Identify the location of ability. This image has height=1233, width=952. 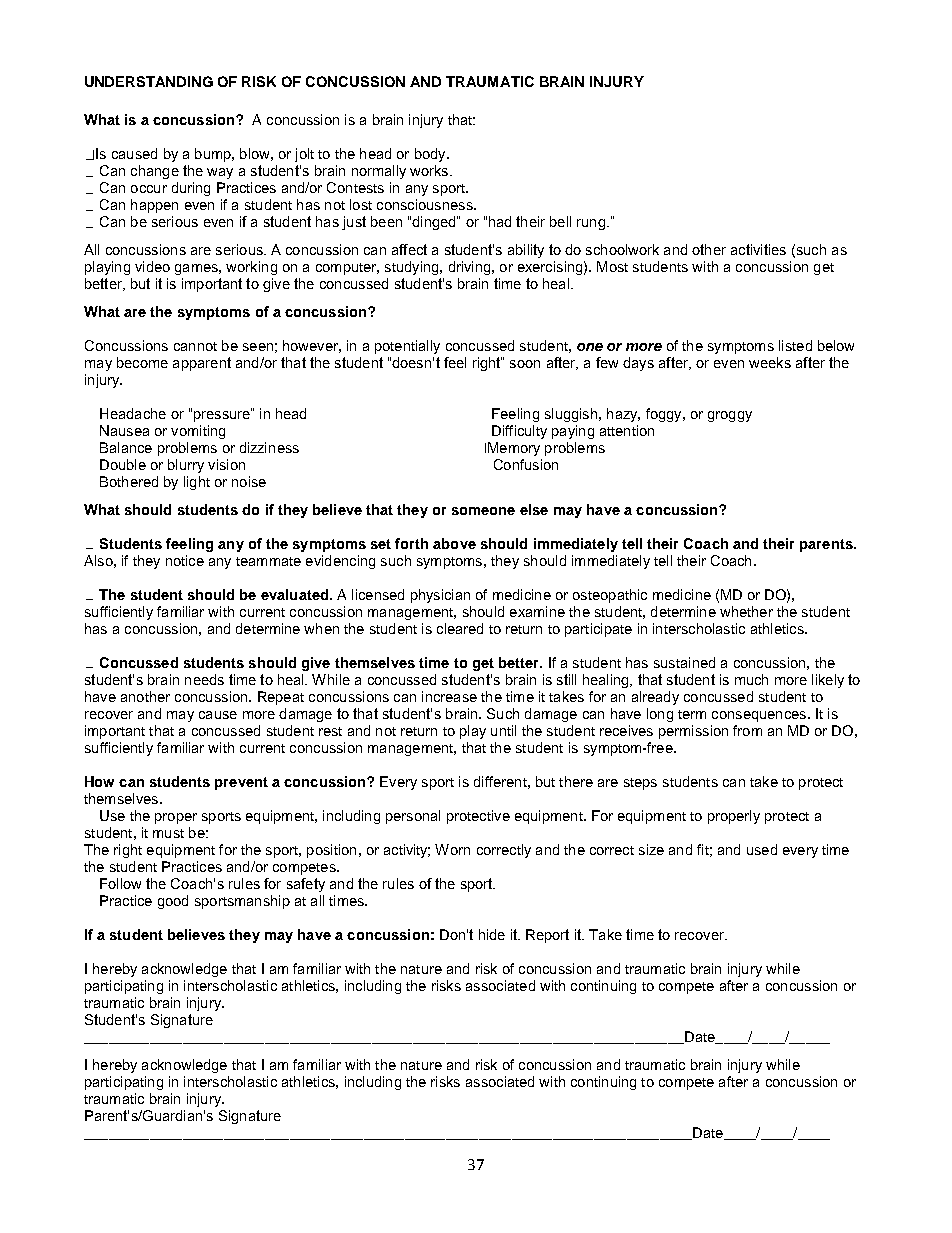
(526, 251).
